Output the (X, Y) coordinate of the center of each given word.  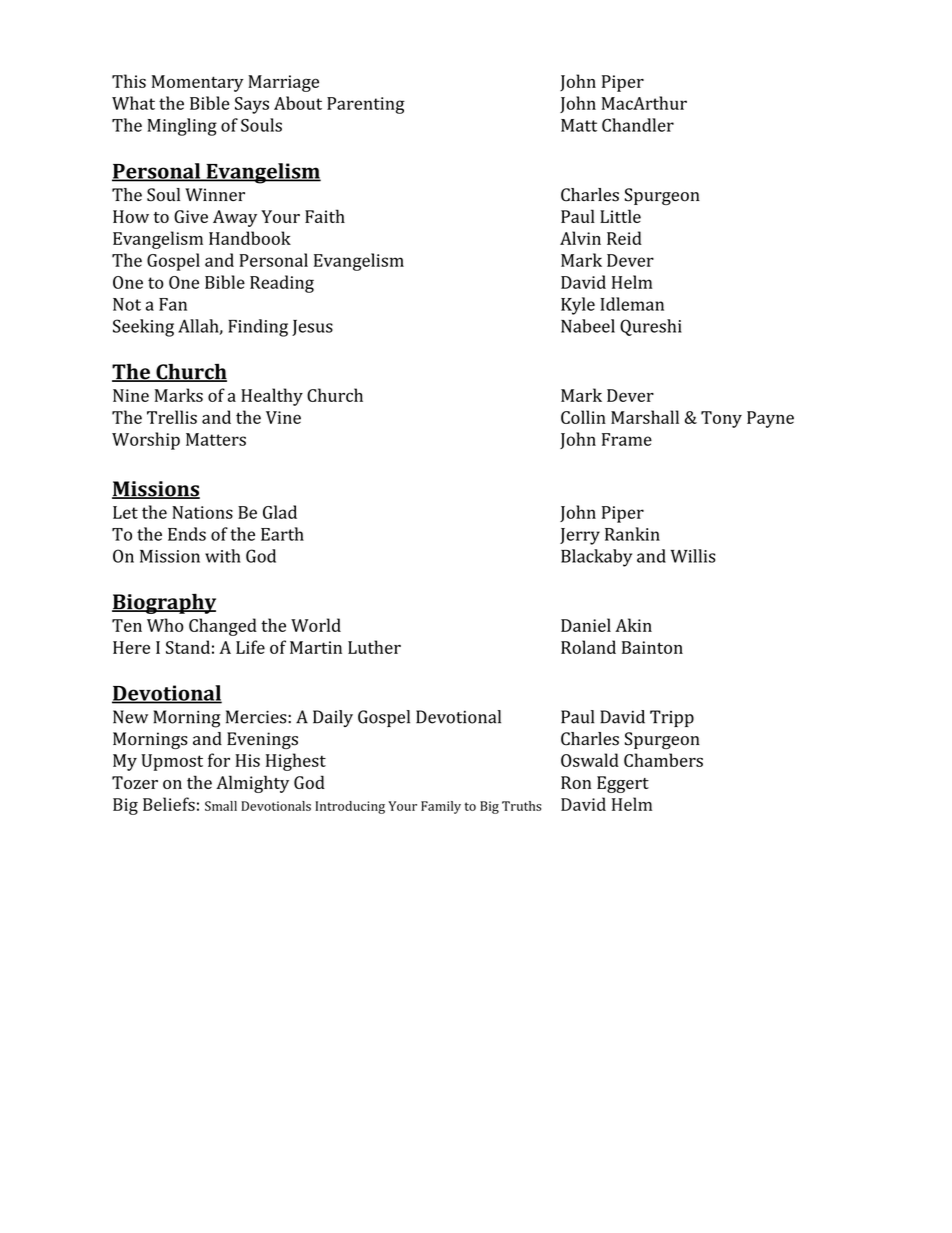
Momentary (198, 83)
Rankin (632, 534)
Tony (721, 419)
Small (221, 806)
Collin (583, 417)
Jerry (580, 536)
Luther (374, 647)
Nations (202, 512)
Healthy (272, 397)
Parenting (366, 105)
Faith (325, 216)
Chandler (638, 125)
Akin (633, 625)
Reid (624, 238)
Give (191, 216)
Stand (188, 647)
